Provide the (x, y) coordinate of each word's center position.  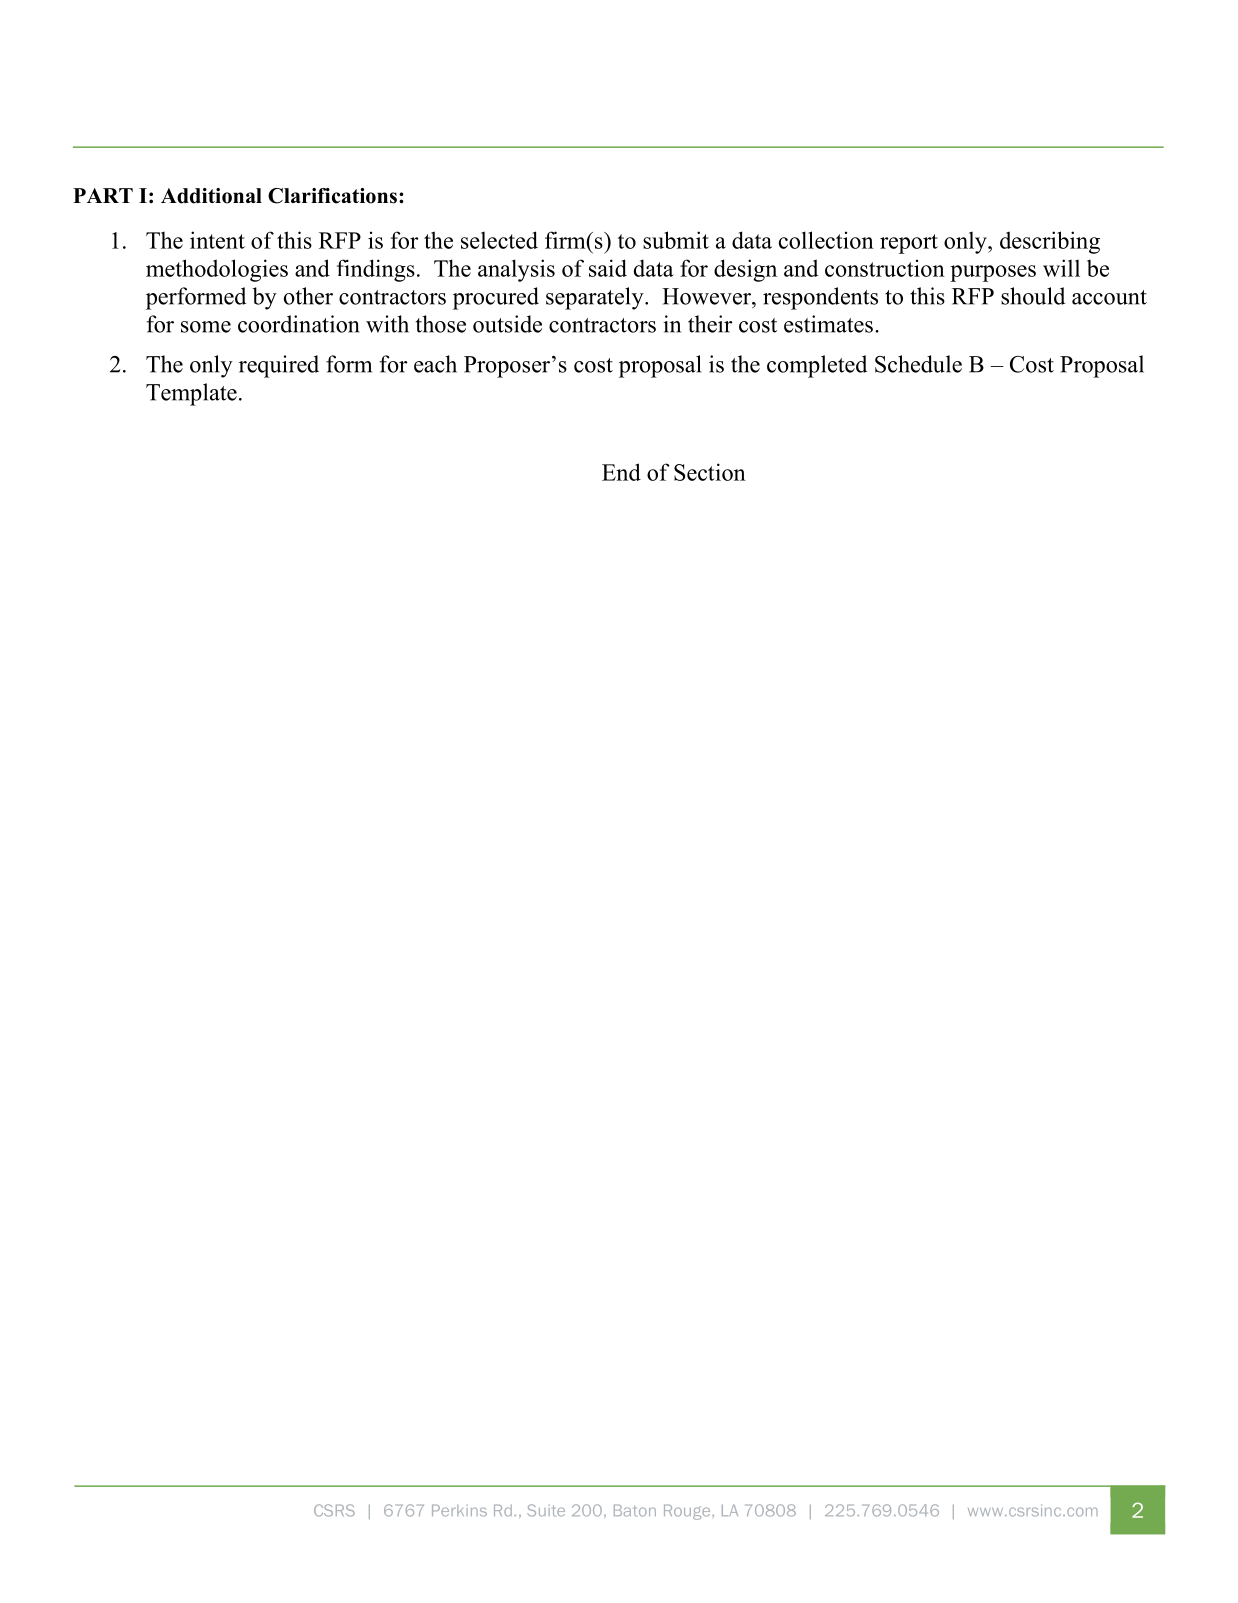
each (435, 364)
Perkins (459, 1511)
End (621, 472)
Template (191, 394)
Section (710, 472)
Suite (546, 1510)
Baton (635, 1511)
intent (217, 240)
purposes (993, 273)
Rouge (688, 1512)
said (608, 268)
